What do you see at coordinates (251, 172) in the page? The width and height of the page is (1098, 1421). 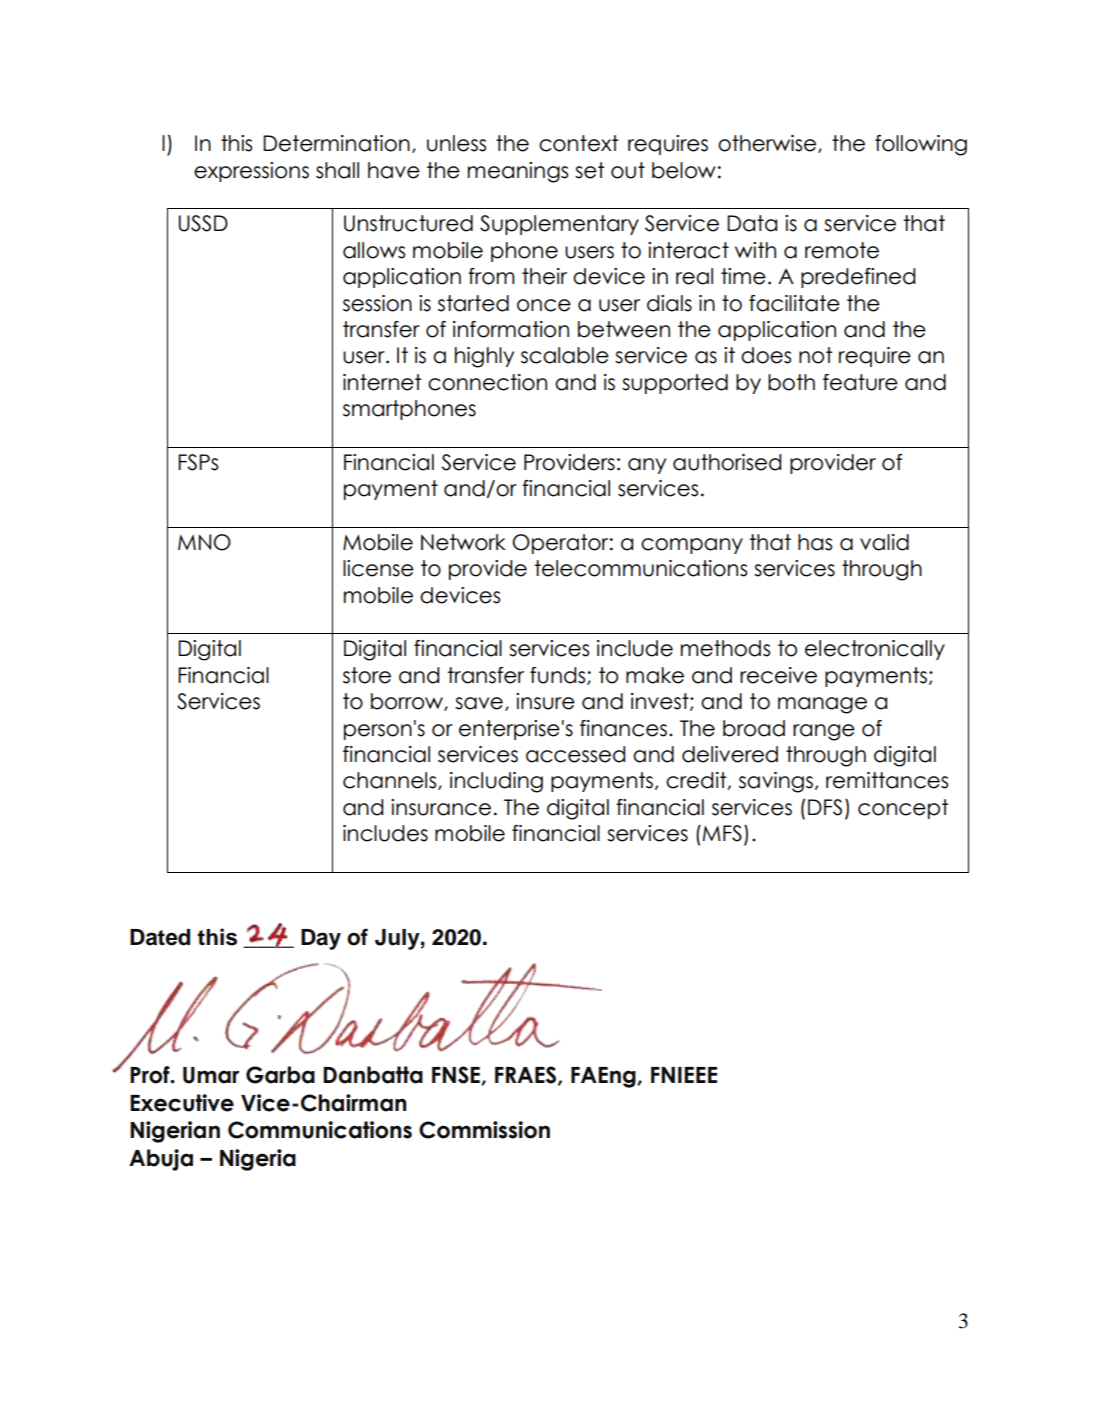 I see `expressions` at bounding box center [251, 172].
